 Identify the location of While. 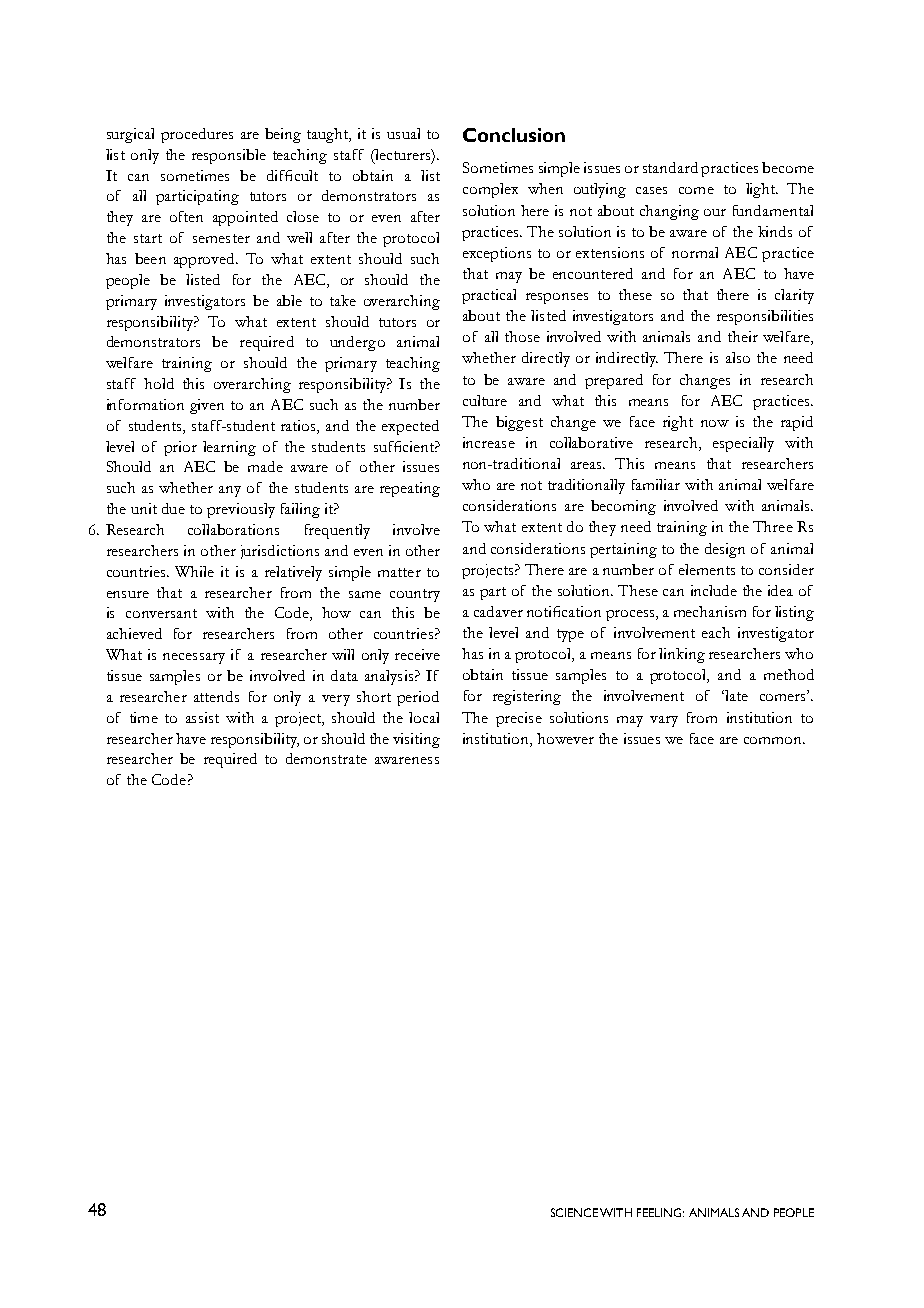
(194, 571).
